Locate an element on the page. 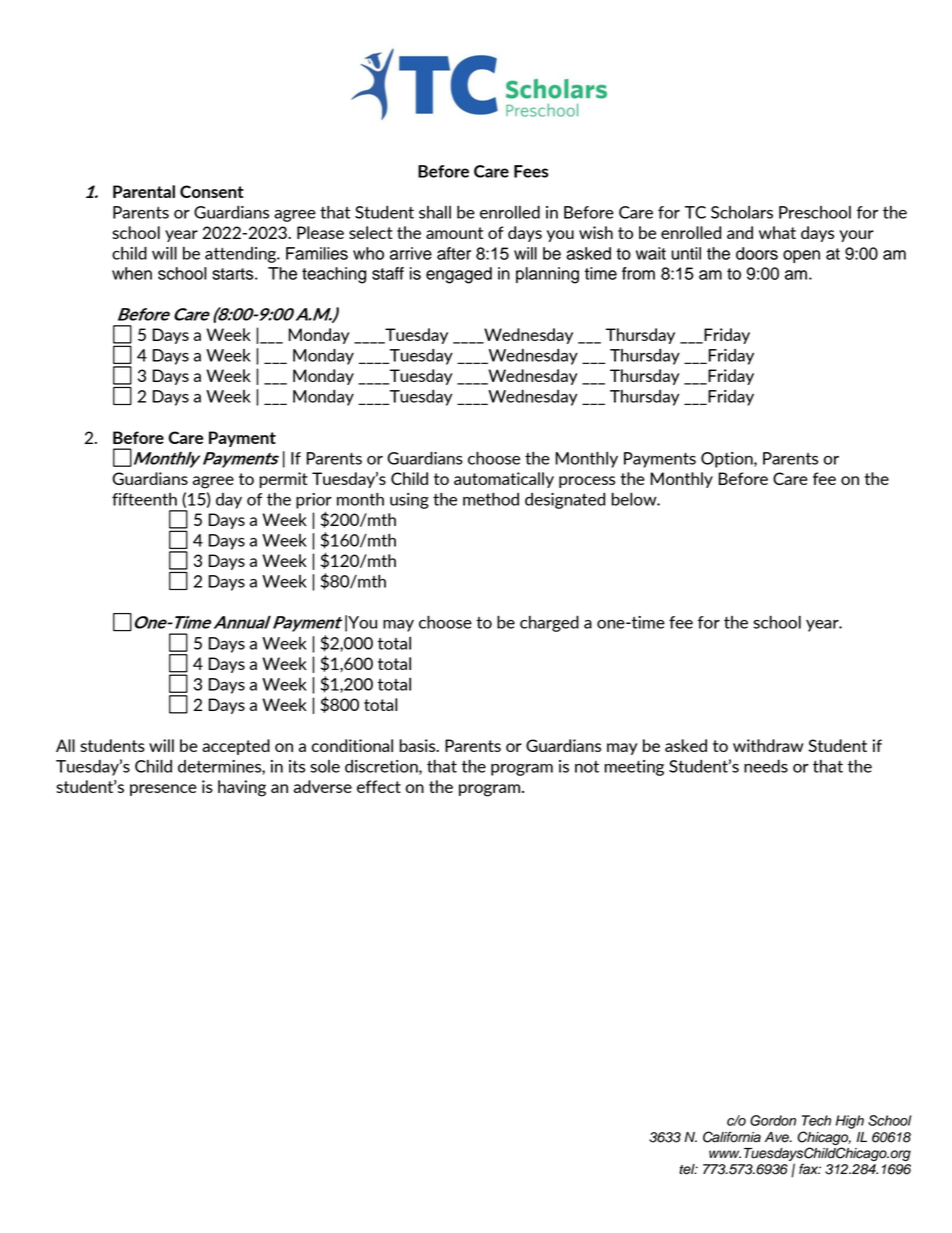 This image has width=952, height=1233. Fees is located at coordinates (531, 171).
